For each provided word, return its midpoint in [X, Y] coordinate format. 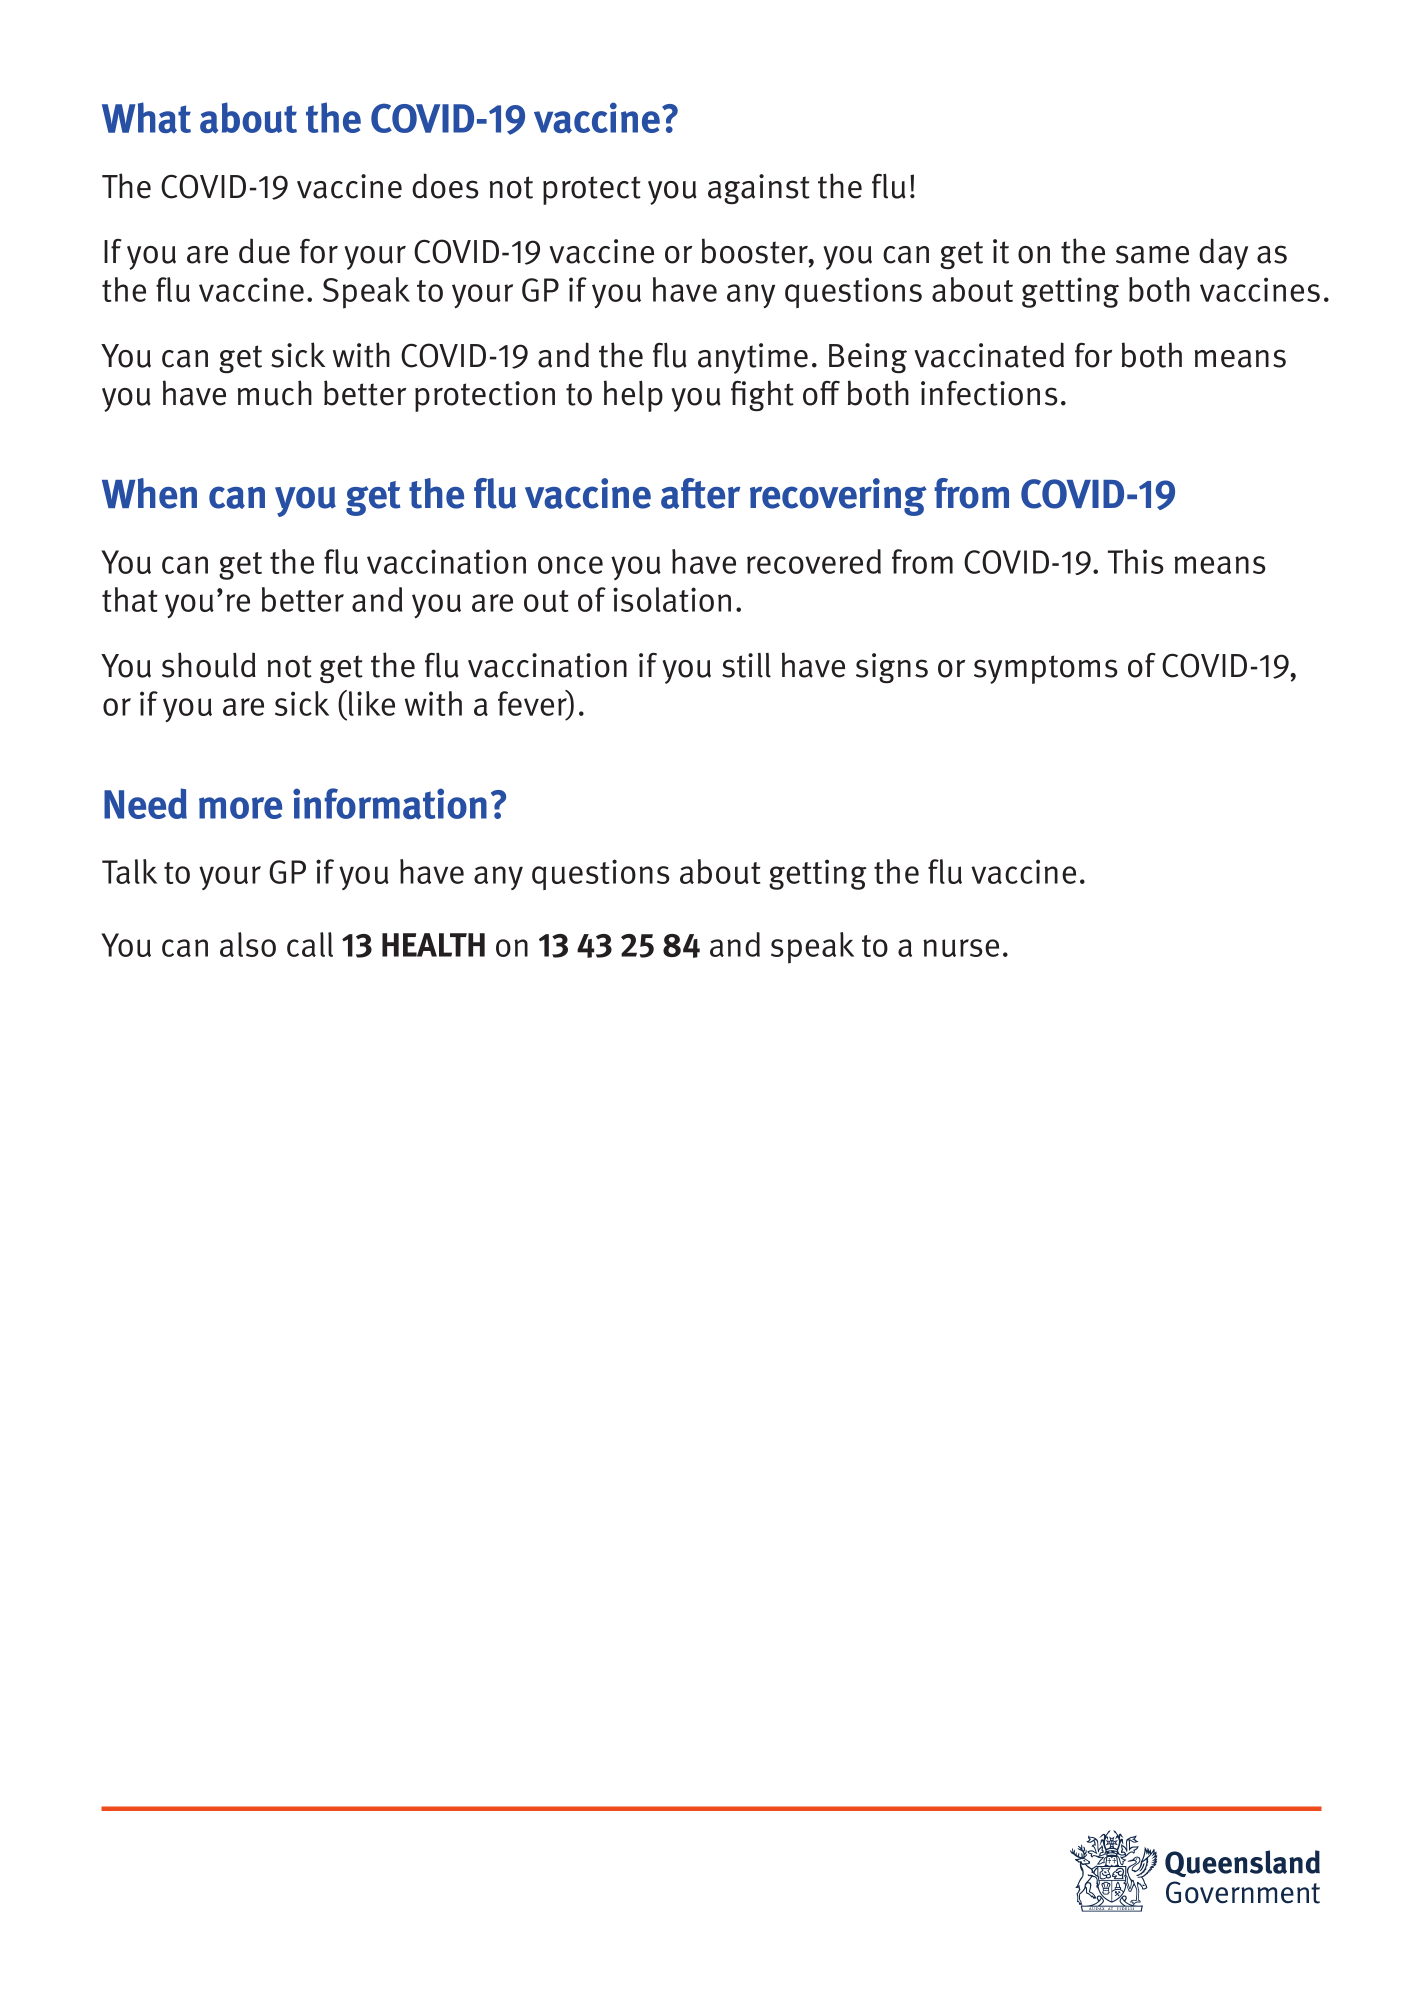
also [248, 944]
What [146, 117]
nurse [961, 948]
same [1152, 254]
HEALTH [433, 945]
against [759, 189]
